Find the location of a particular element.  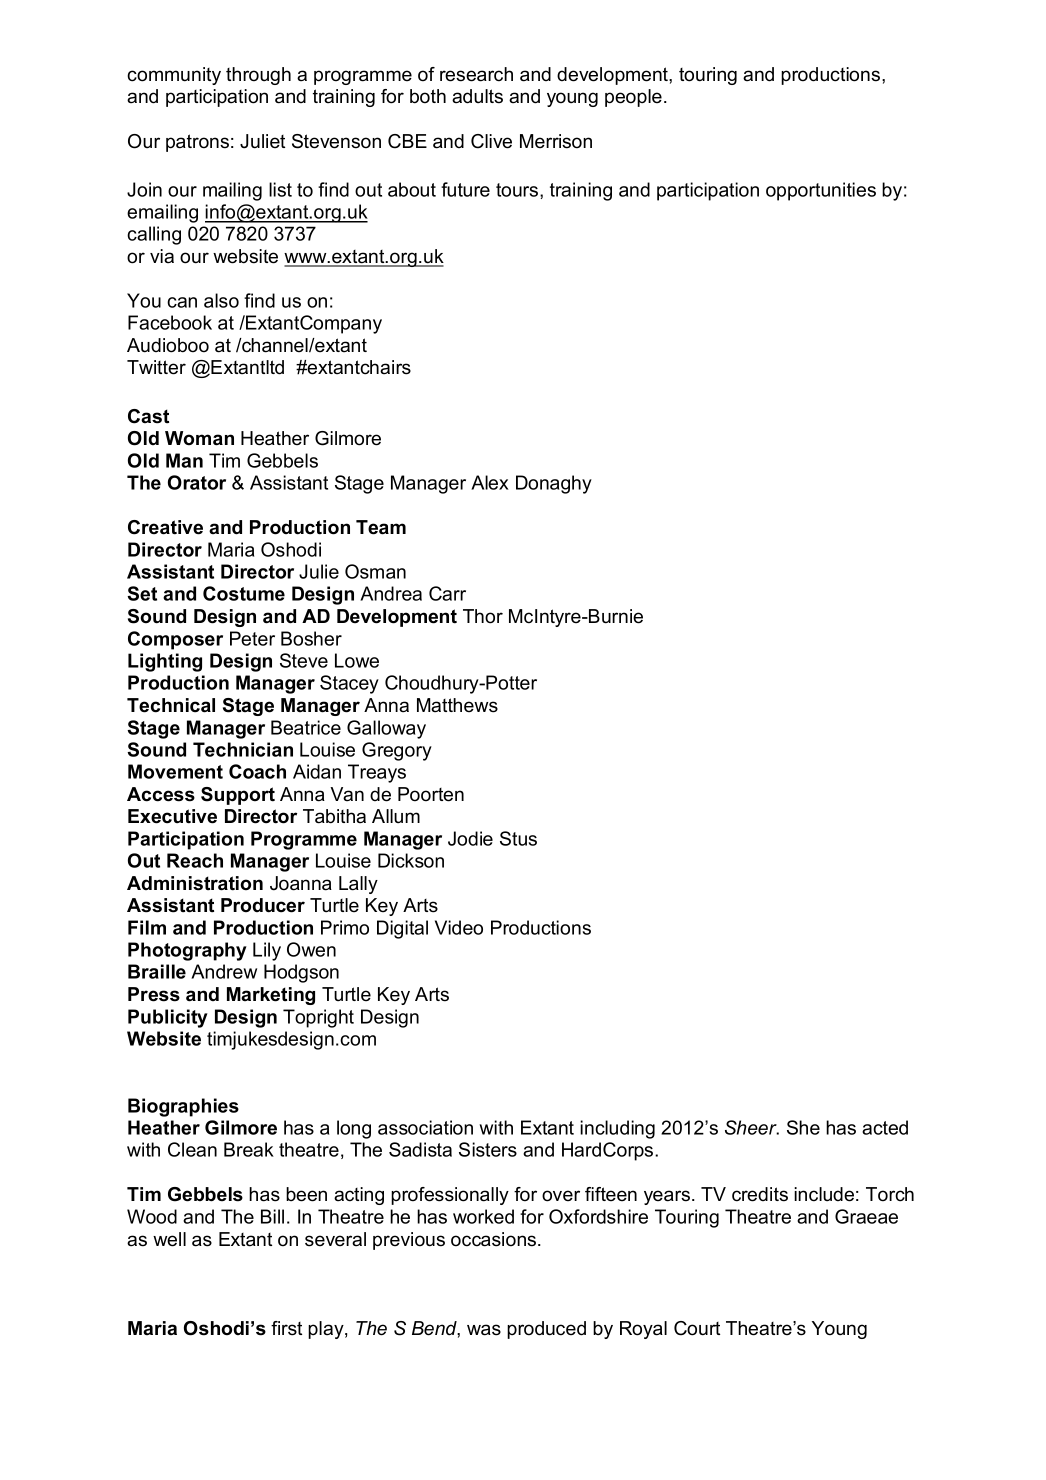

Alex is located at coordinates (490, 482).
